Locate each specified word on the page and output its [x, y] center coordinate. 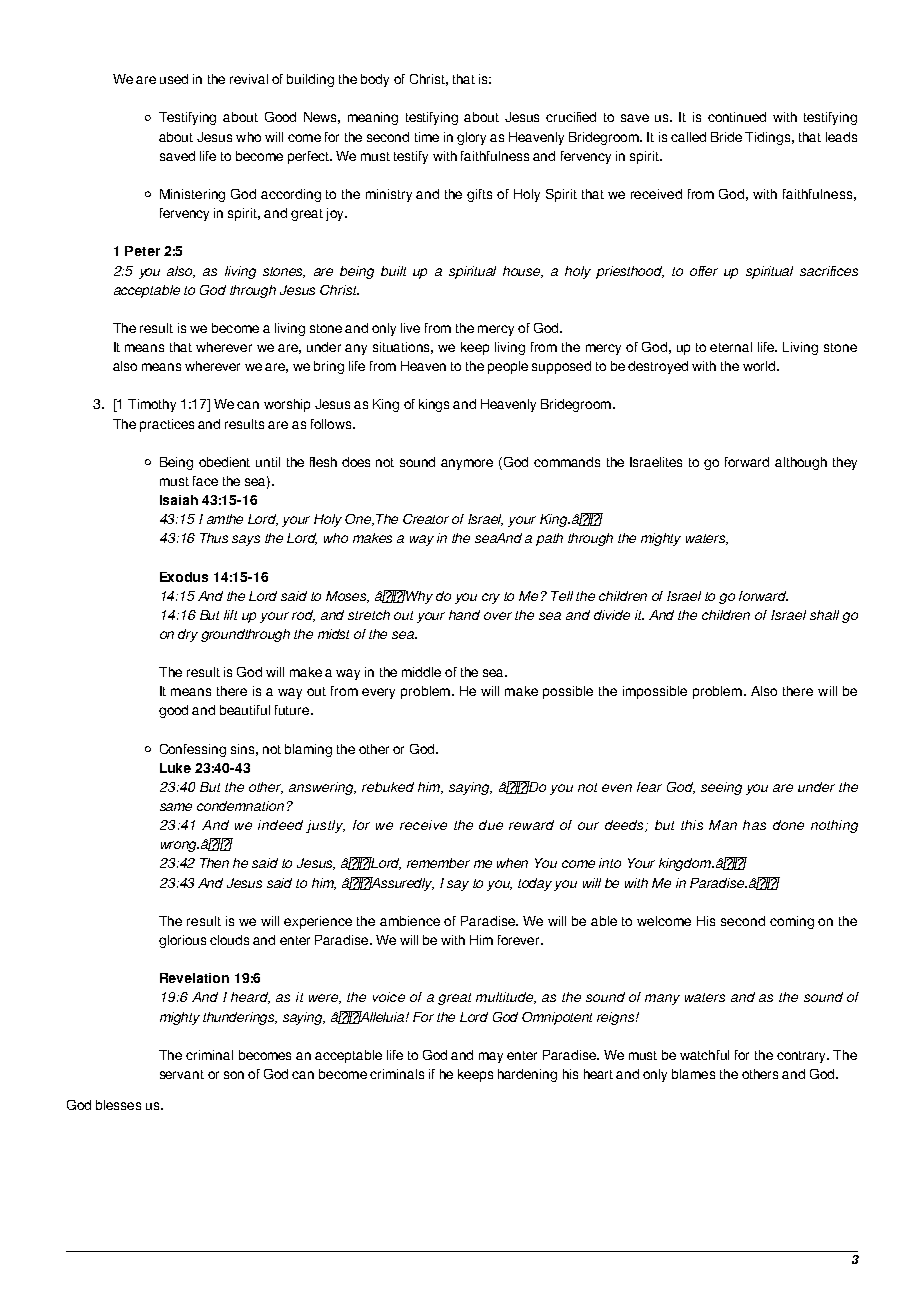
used [174, 79]
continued [737, 117]
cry [491, 598]
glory [471, 138]
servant [182, 1074]
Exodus [184, 577]
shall [824, 615]
